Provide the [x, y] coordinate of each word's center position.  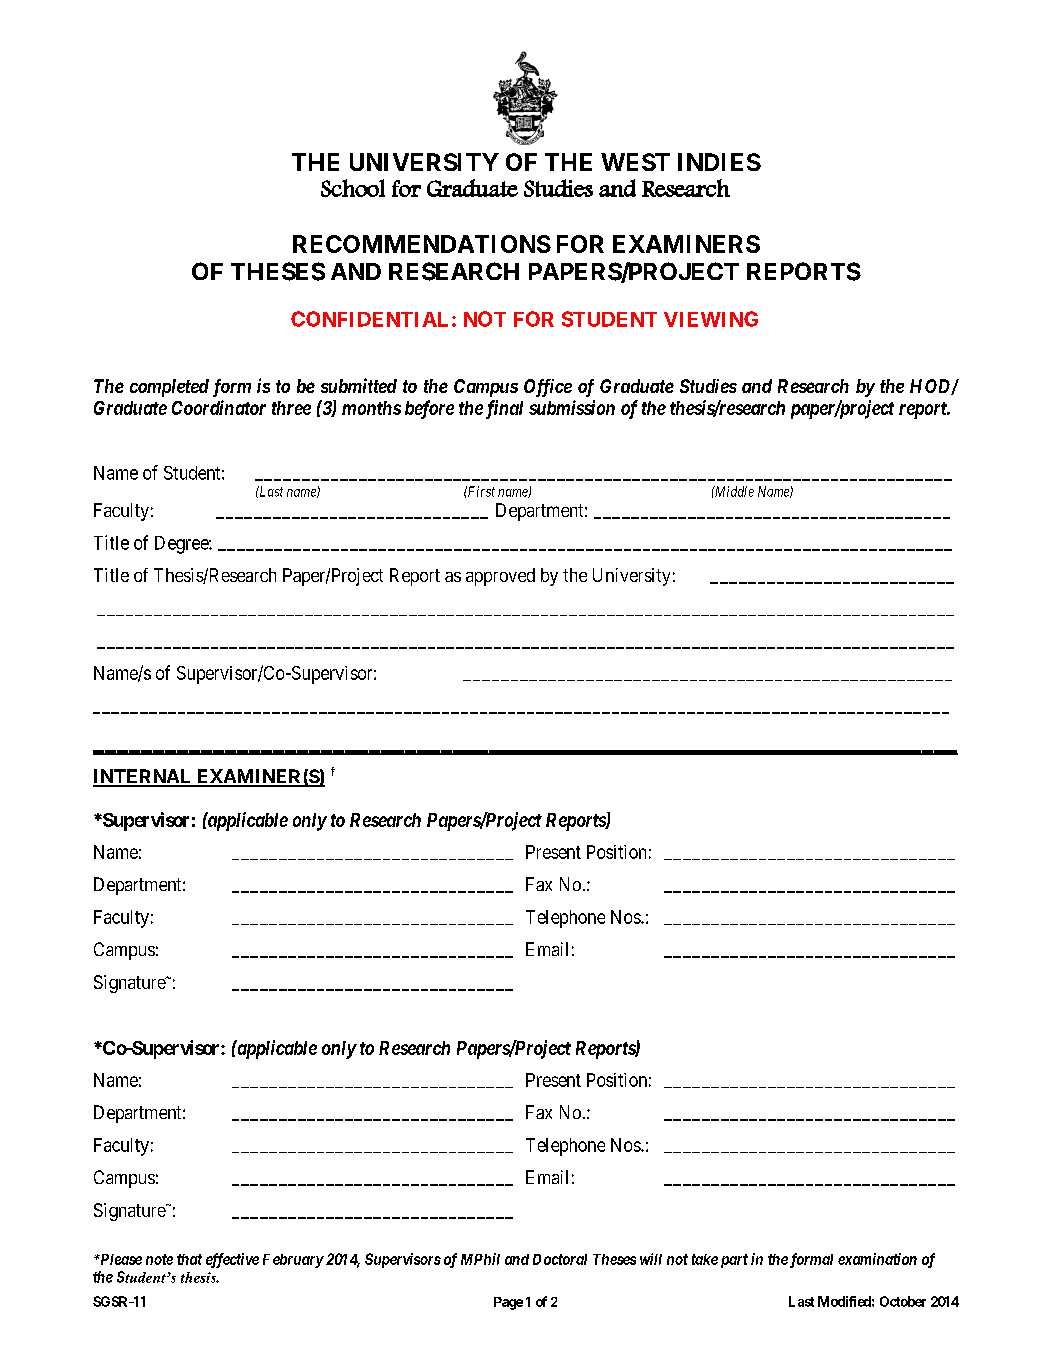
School [353, 188]
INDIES [719, 162]
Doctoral [560, 1259]
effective [232, 1260]
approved [500, 577]
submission [572, 407]
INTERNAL [143, 777]
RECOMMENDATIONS [422, 244]
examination [877, 1259]
